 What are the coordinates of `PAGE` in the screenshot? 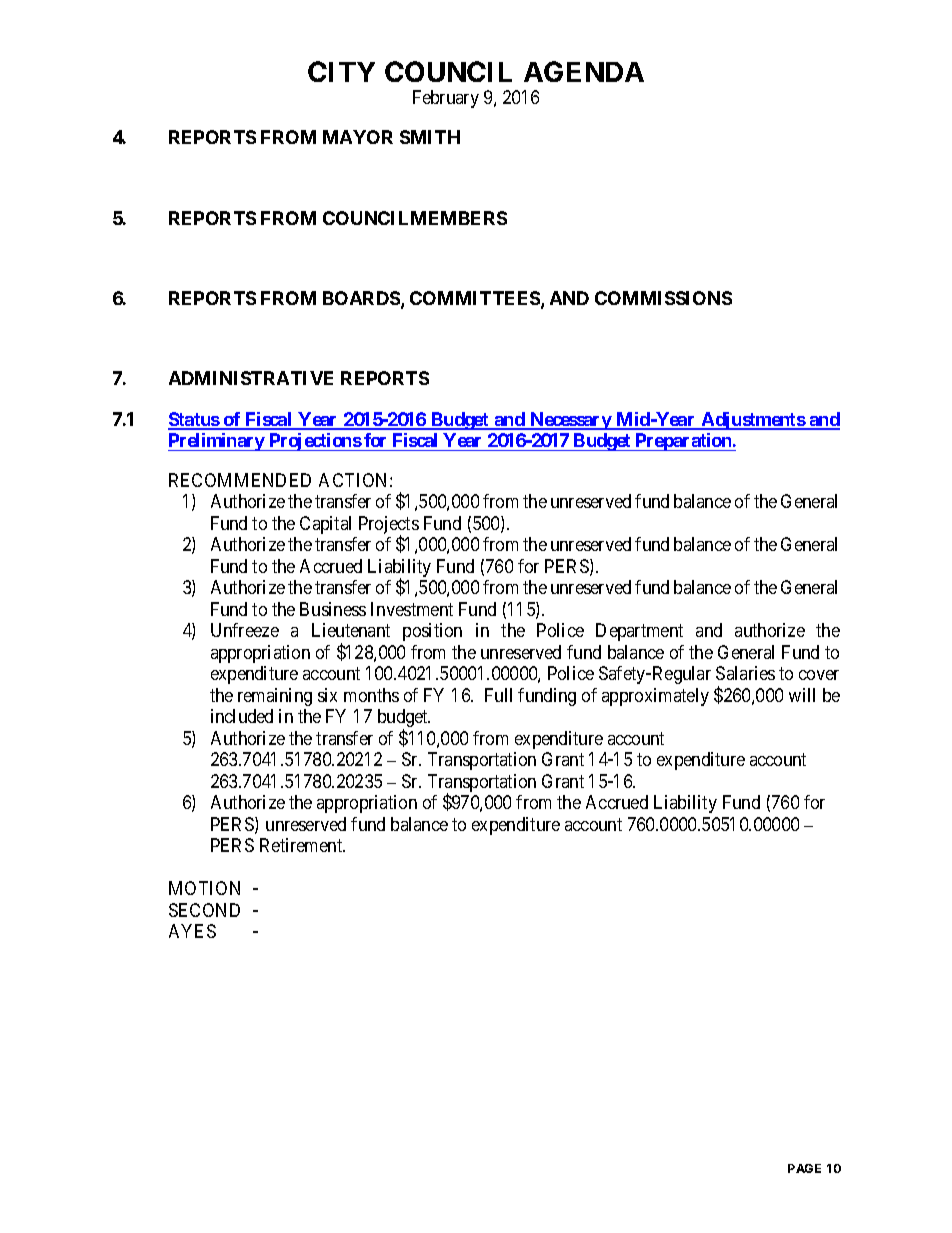 It's located at (804, 1168).
